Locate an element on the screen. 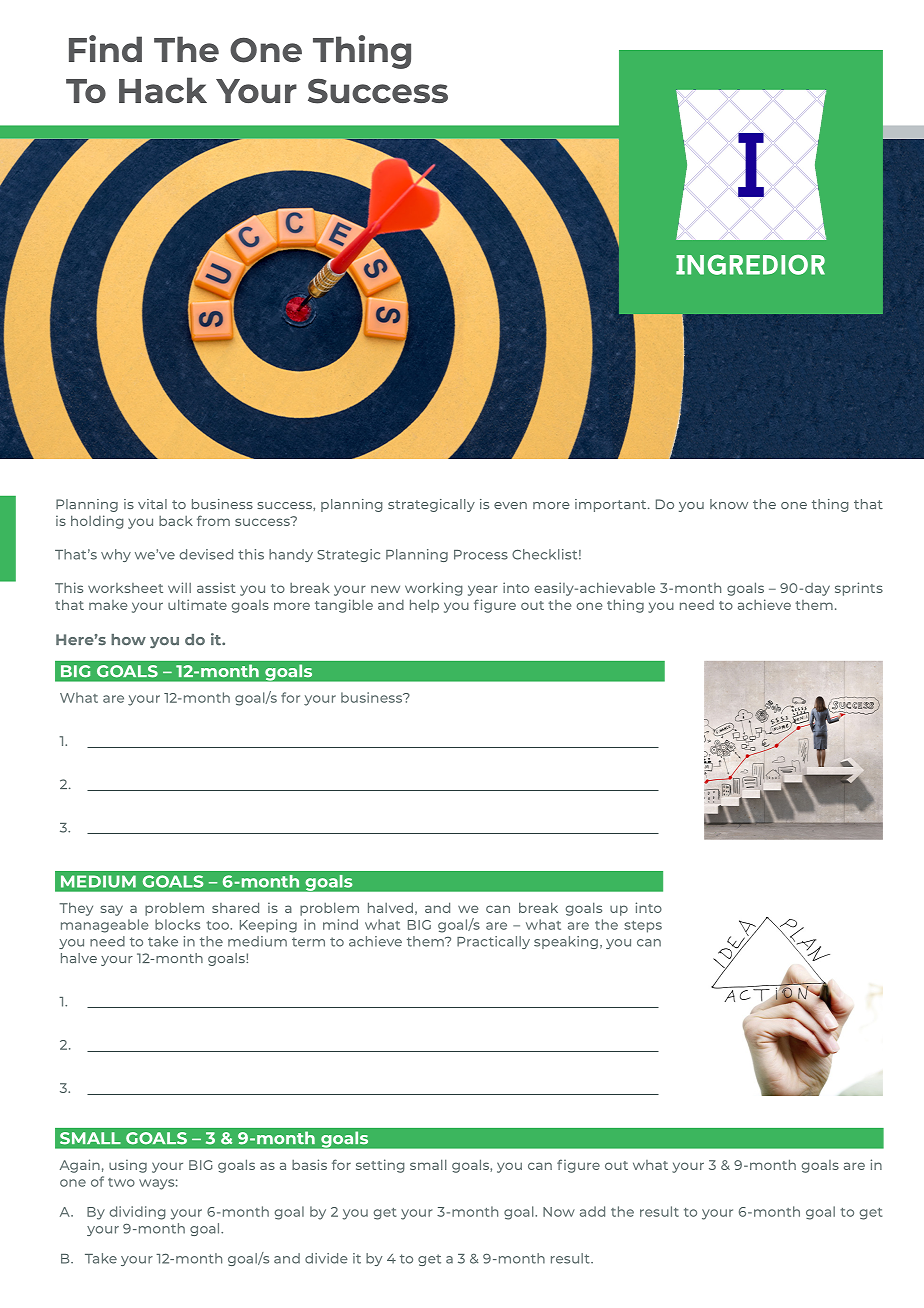 Image resolution: width=924 pixels, height=1308 pixels. Find is located at coordinates (105, 48).
